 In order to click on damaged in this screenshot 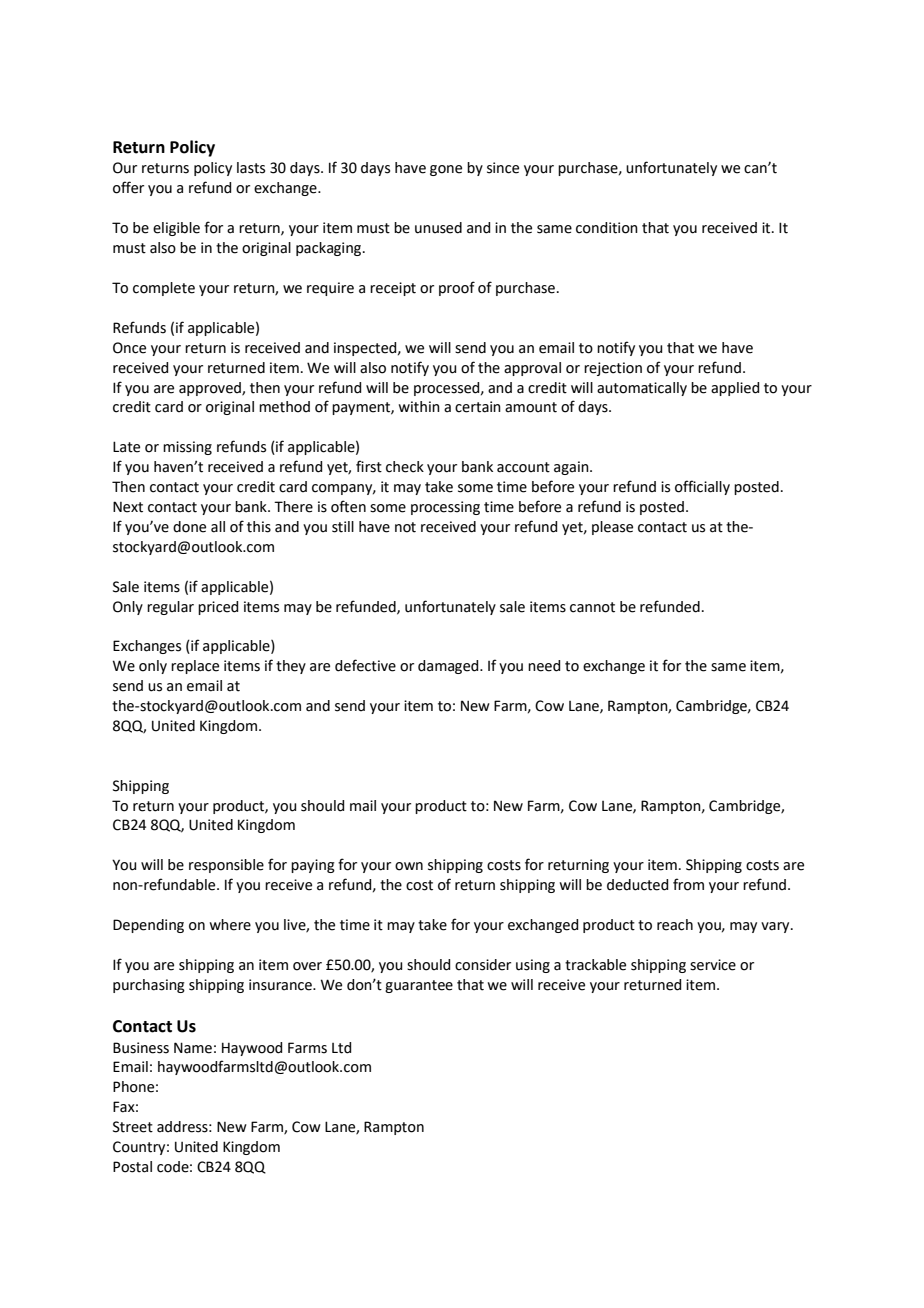, I will do `click(449, 667)`.
